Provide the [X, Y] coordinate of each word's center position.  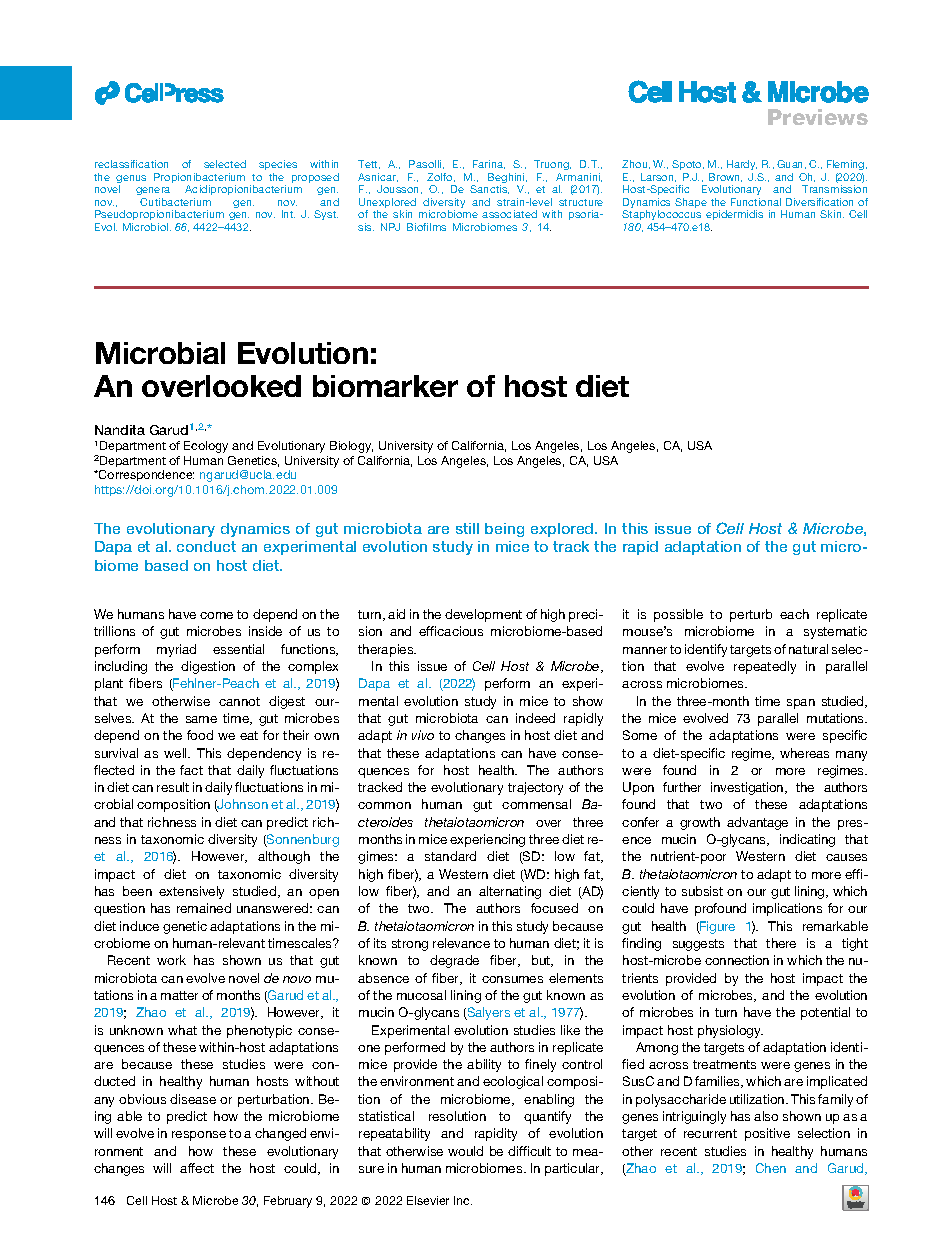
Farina [489, 164]
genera [153, 191]
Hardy [742, 165]
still [467, 528]
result [173, 787]
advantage [757, 823]
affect [197, 1168]
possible [678, 615]
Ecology [206, 447]
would [465, 1151]
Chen [771, 1168]
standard [450, 856]
